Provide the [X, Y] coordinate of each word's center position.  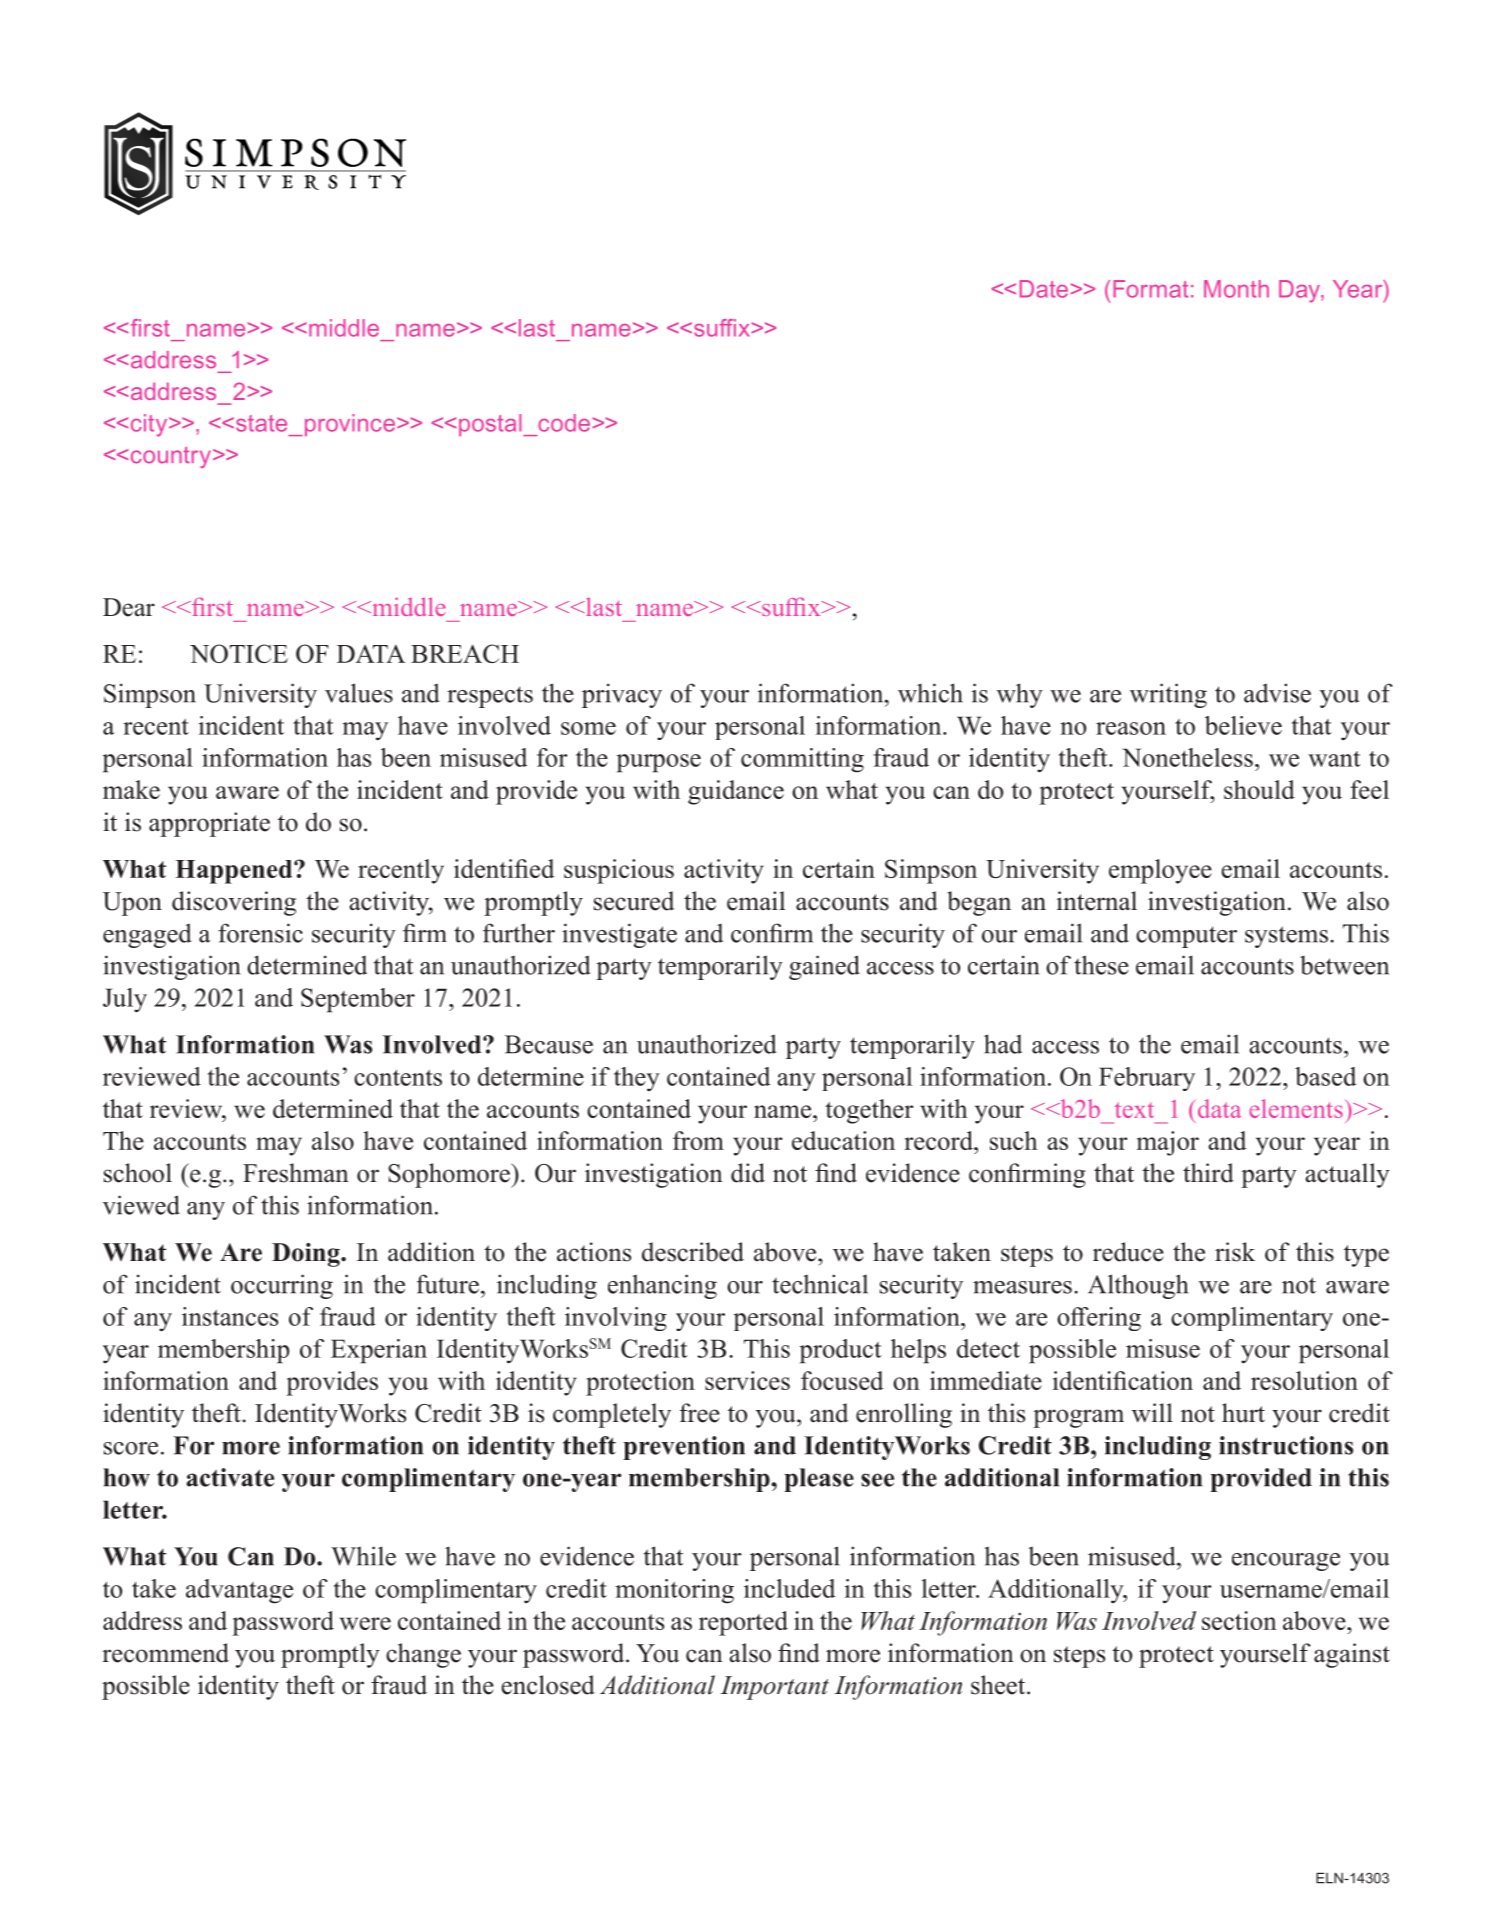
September [358, 1000]
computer [1186, 937]
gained [824, 967]
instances [230, 1316]
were [365, 1623]
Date [1044, 289]
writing [1168, 695]
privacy [622, 695]
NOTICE [239, 653]
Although [1138, 1286]
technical [820, 1284]
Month [1236, 289]
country [172, 457]
